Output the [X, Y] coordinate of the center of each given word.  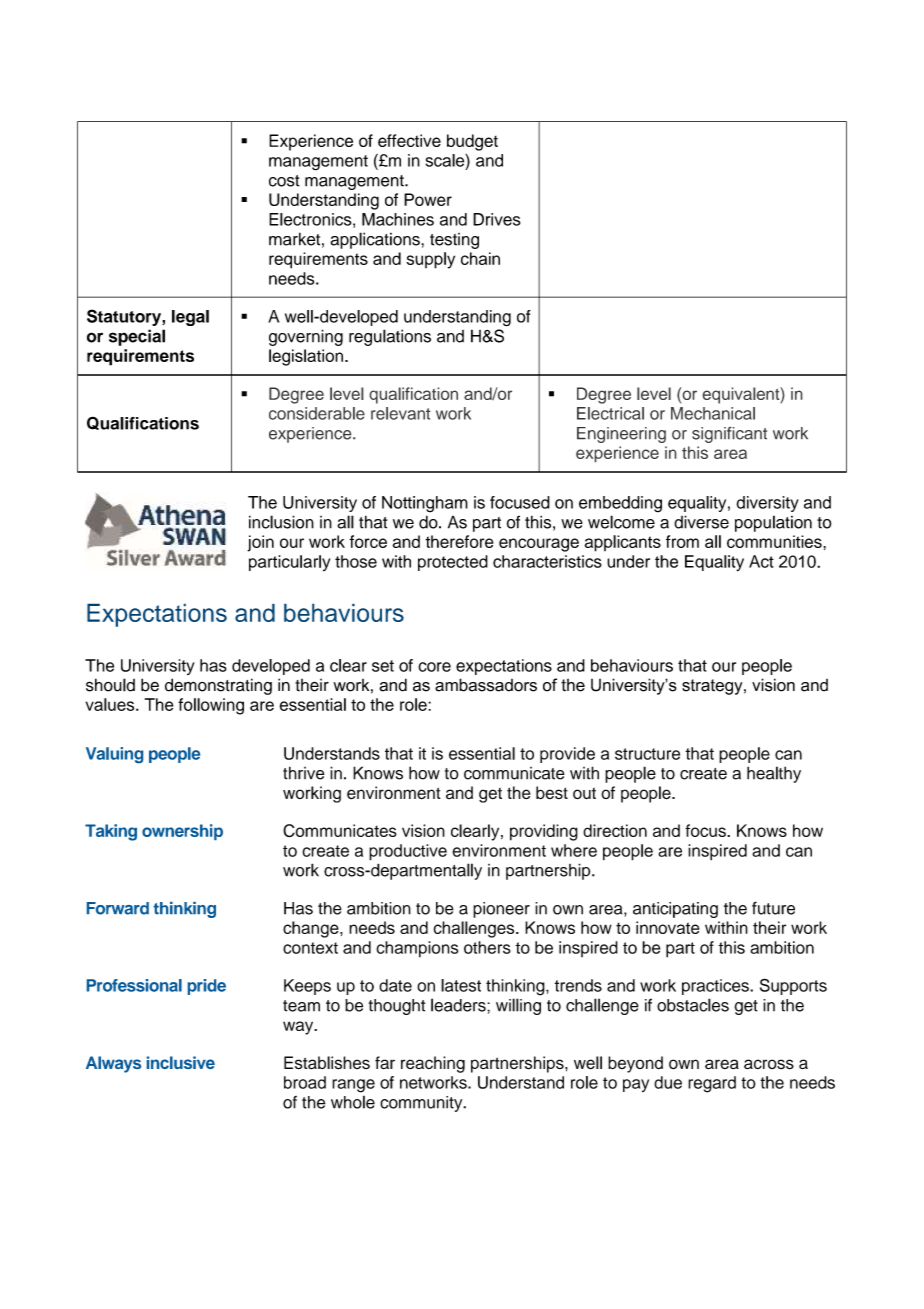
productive [408, 852]
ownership [182, 832]
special [137, 337]
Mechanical [713, 413]
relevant [401, 413]
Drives [497, 219]
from [682, 541]
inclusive [181, 1062]
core [434, 667]
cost [284, 181]
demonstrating [218, 686]
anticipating [675, 910]
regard [712, 1084]
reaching [433, 1064]
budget [472, 142]
